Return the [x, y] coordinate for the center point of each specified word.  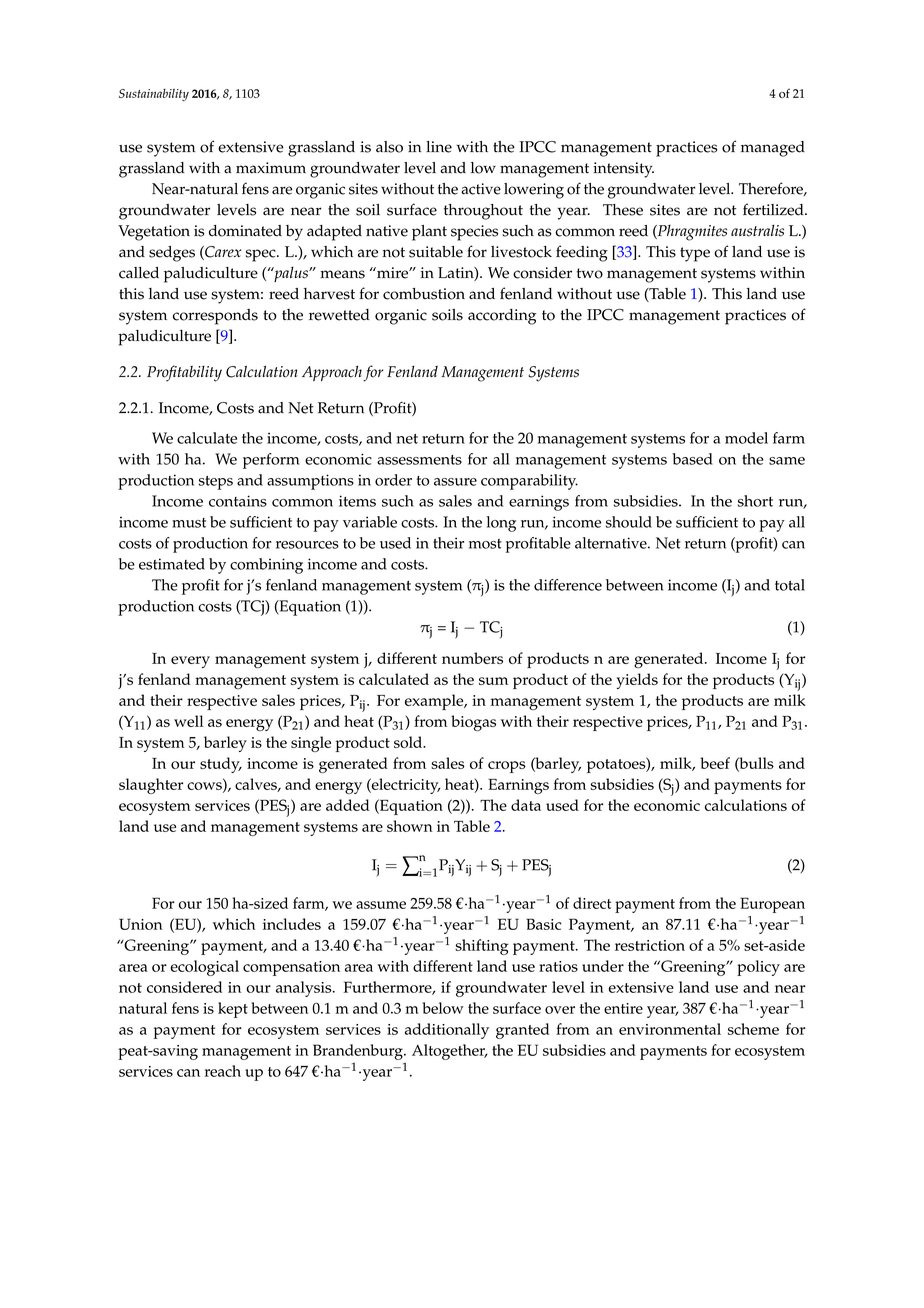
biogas [473, 723]
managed [773, 149]
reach [223, 1071]
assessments [419, 460]
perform [271, 461]
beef [715, 763]
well [189, 721]
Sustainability [154, 95]
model [746, 438]
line [439, 147]
